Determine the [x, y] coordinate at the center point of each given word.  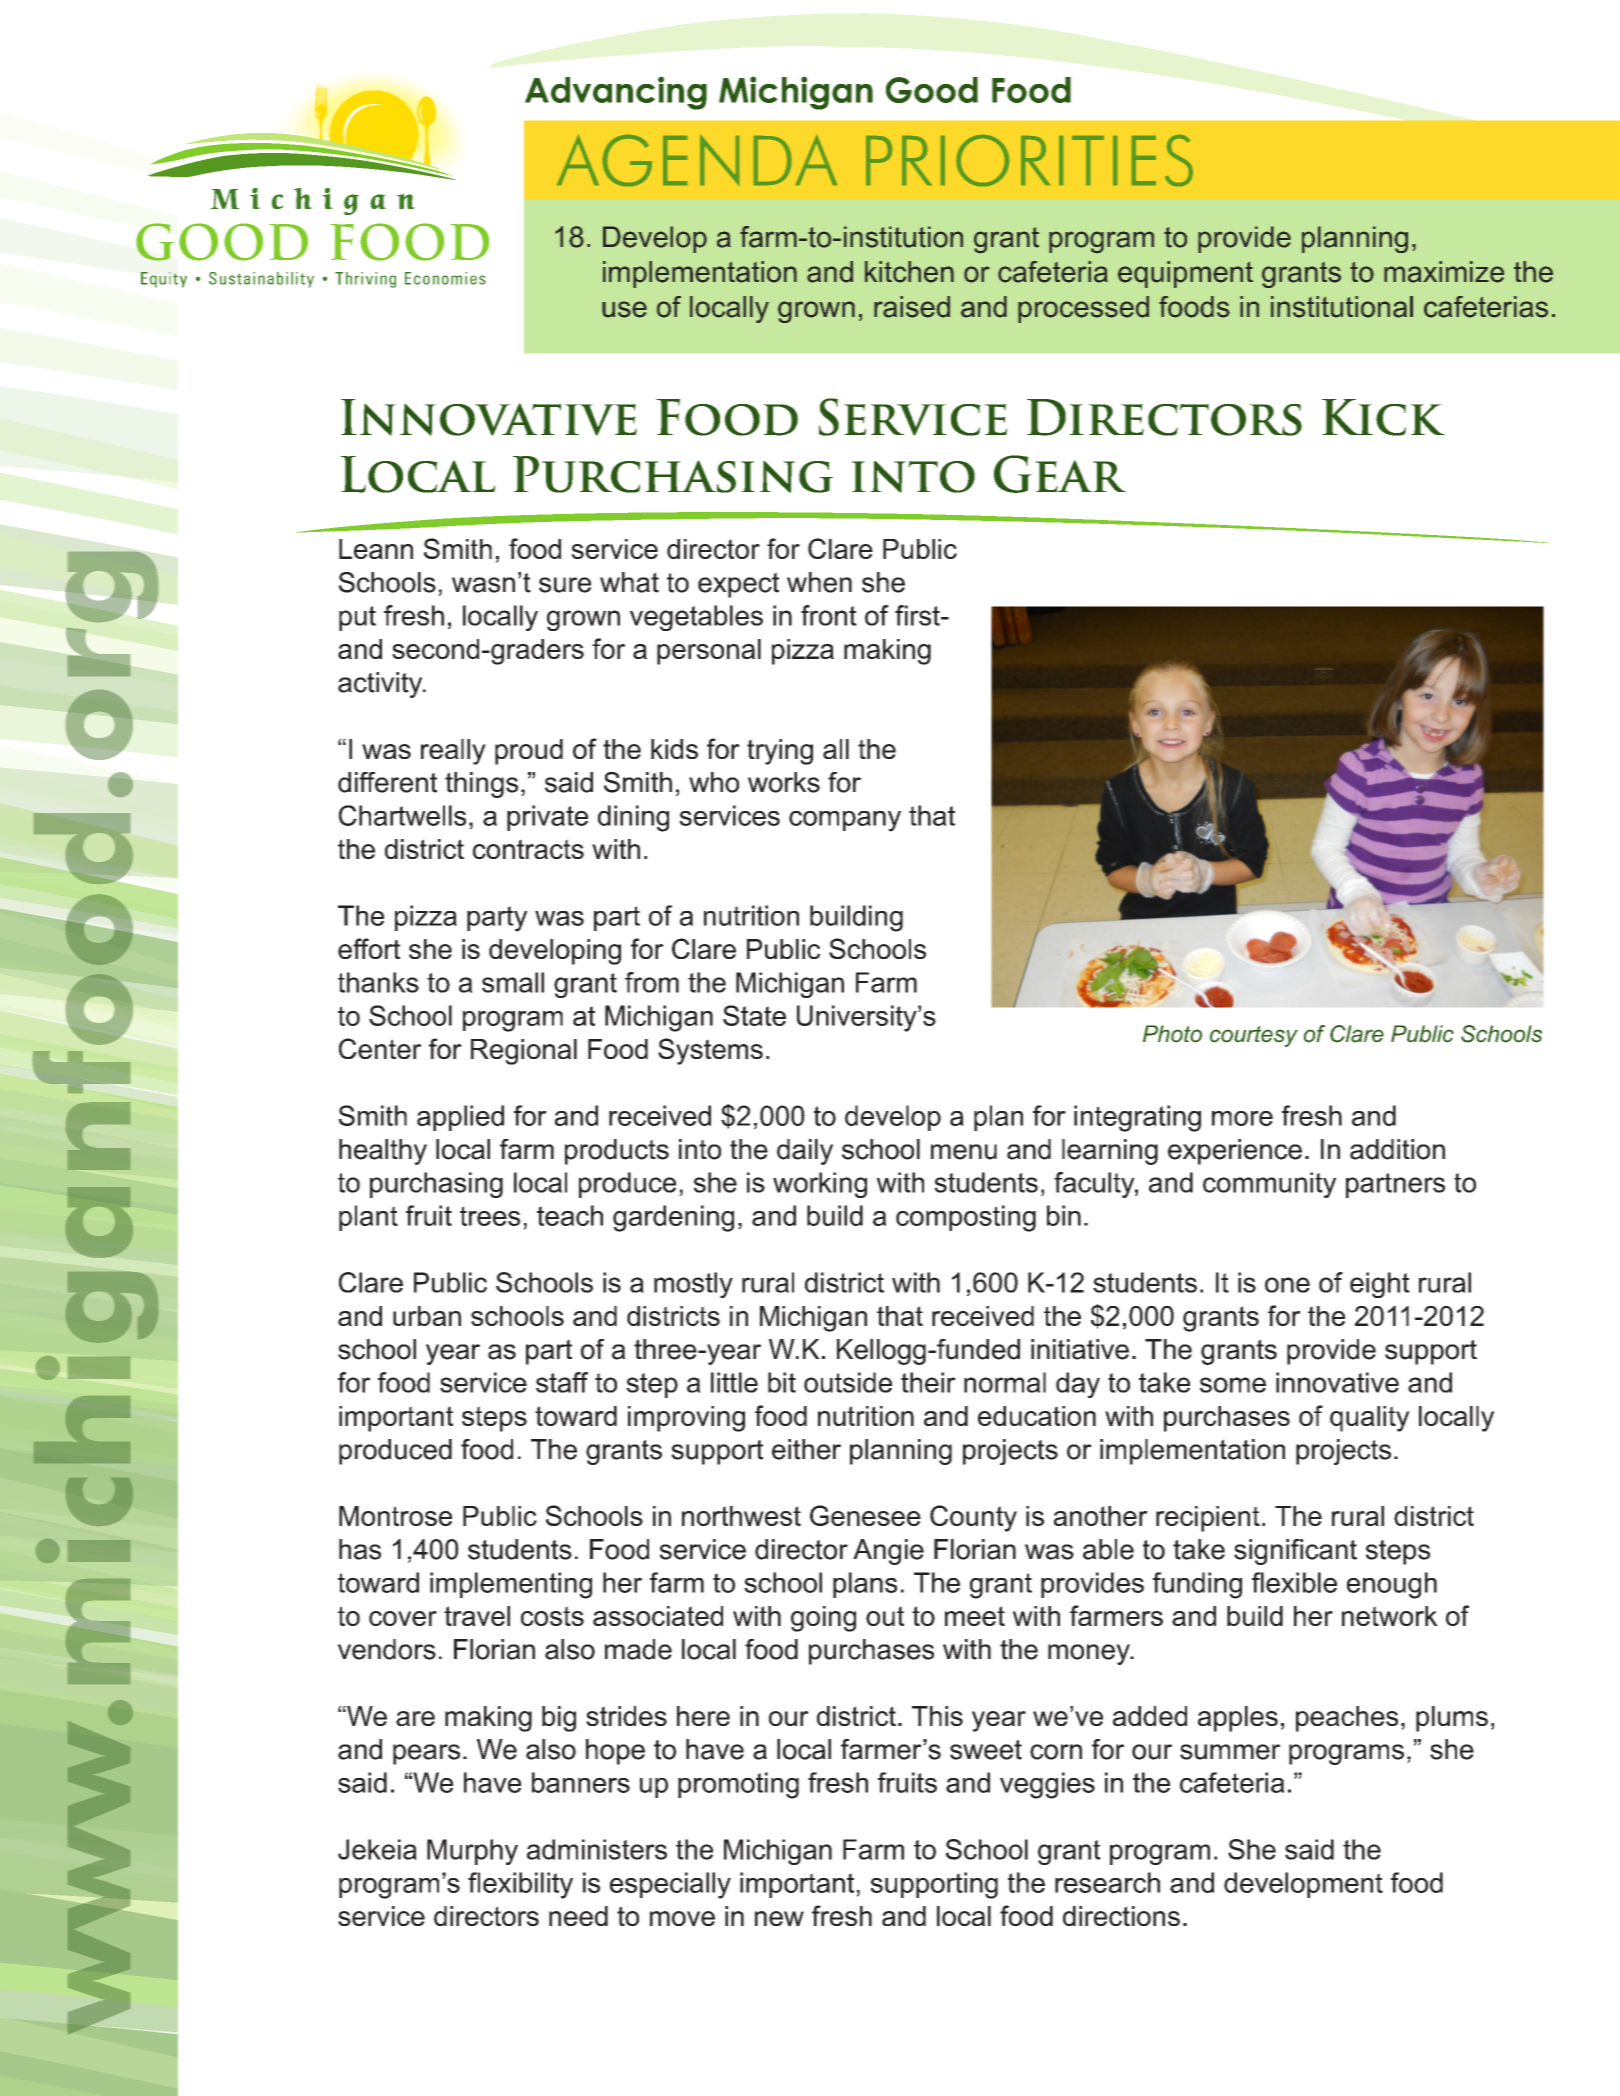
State [754, 1015]
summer [1230, 1752]
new [779, 1918]
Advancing [616, 93]
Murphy [472, 1852]
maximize [1444, 272]
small [513, 982]
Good [932, 90]
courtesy [1254, 1036]
